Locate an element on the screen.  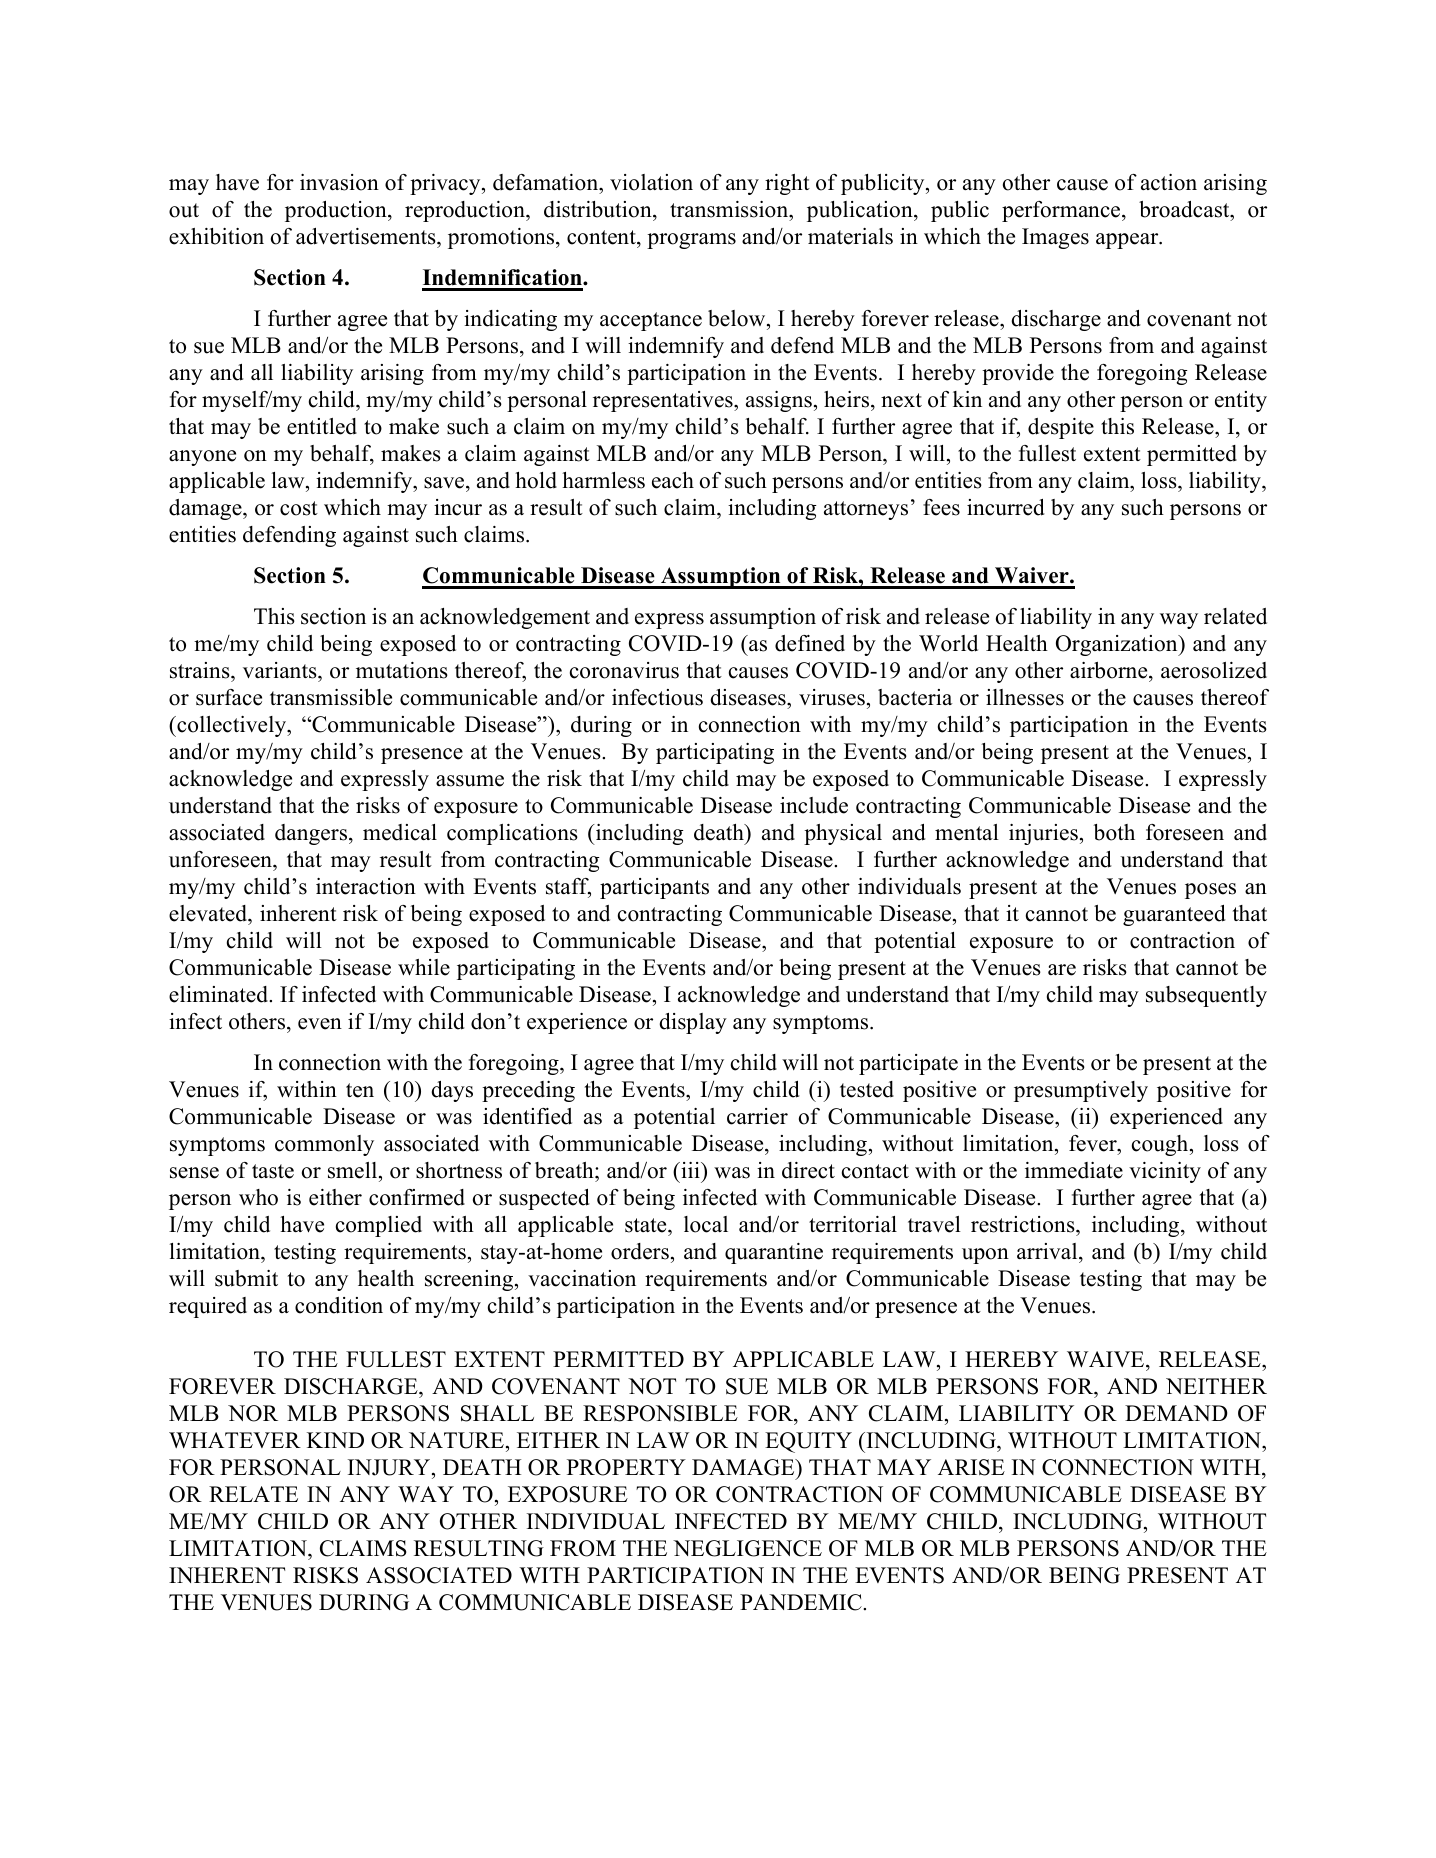
each is located at coordinates (673, 480).
